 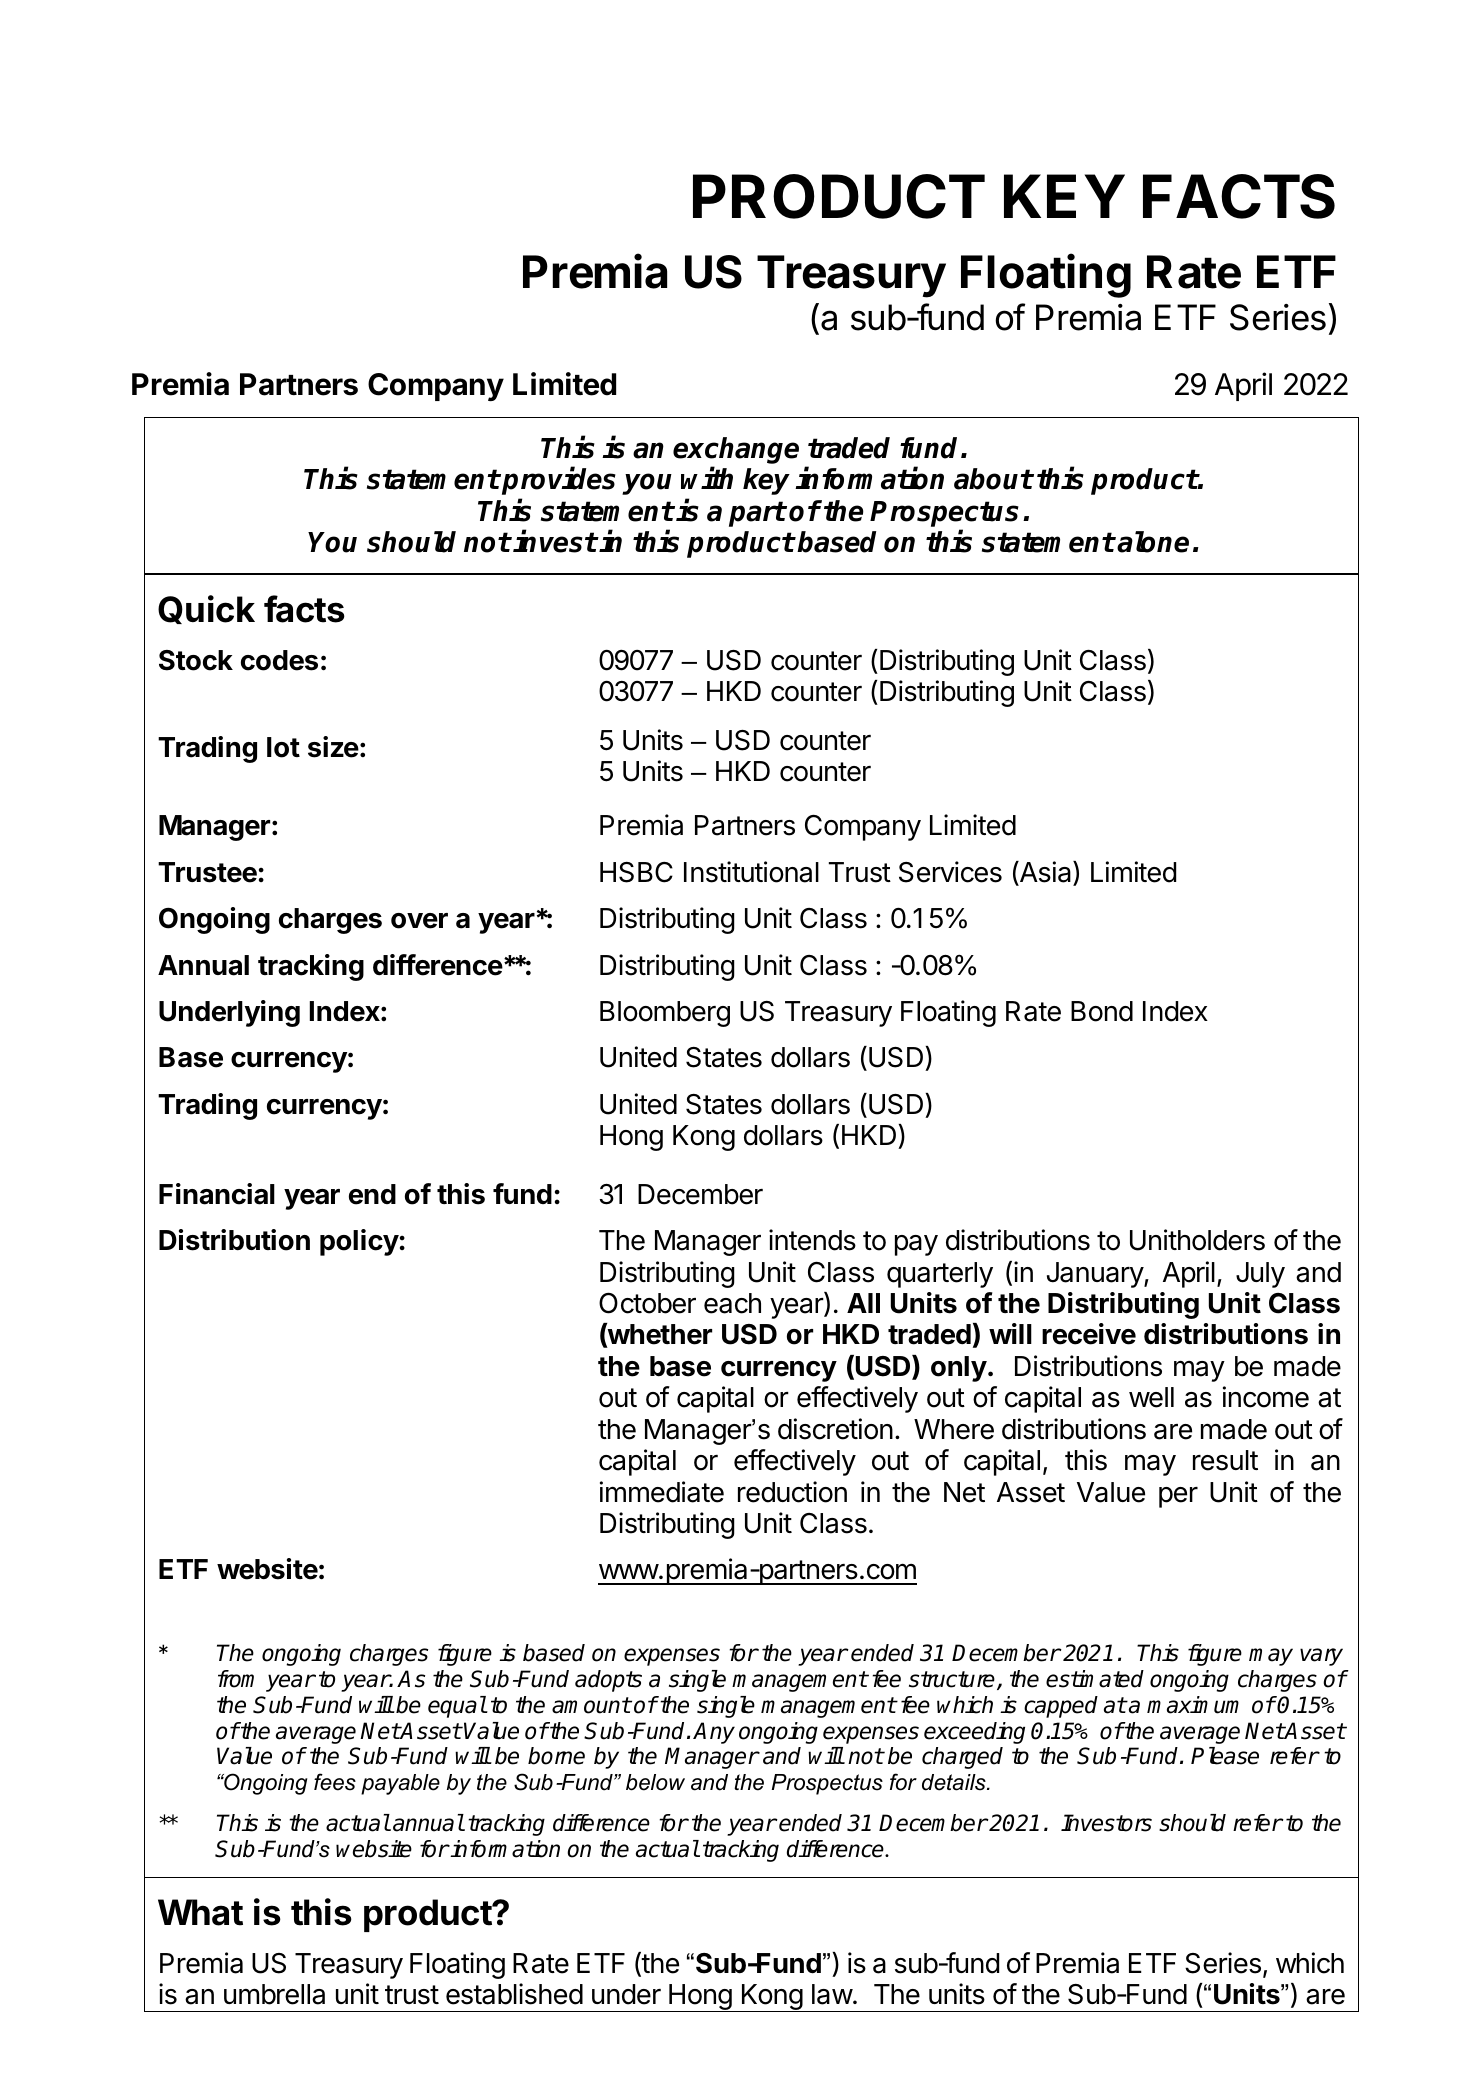 What do you see at coordinates (359, 1242) in the screenshot?
I see `policy` at bounding box center [359, 1242].
